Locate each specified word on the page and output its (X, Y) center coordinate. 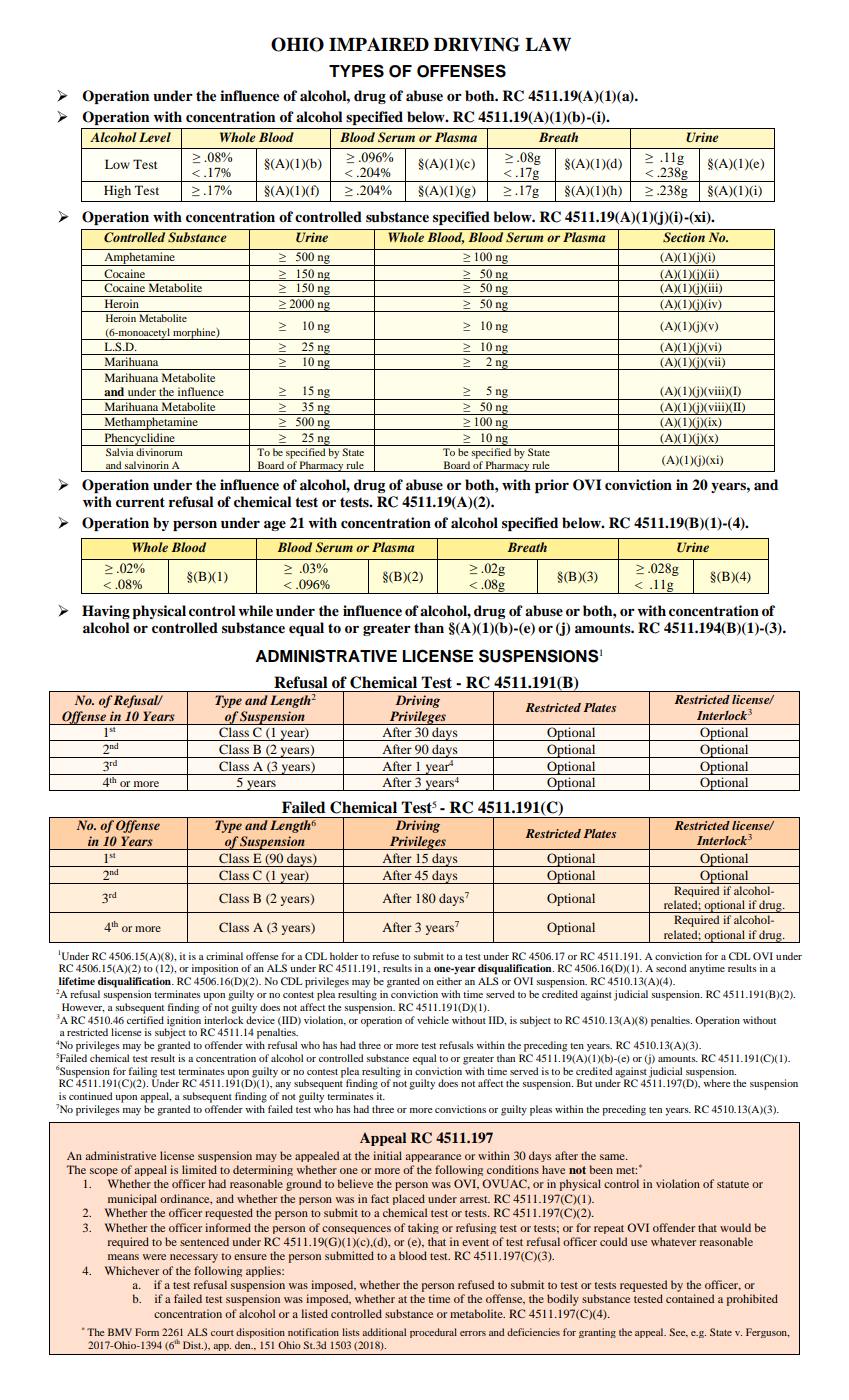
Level (155, 137)
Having (106, 612)
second (671, 968)
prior (552, 486)
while (255, 610)
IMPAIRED (379, 44)
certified (145, 1018)
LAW (548, 44)
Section (684, 237)
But (584, 1083)
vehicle (433, 1020)
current (140, 502)
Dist (193, 1345)
